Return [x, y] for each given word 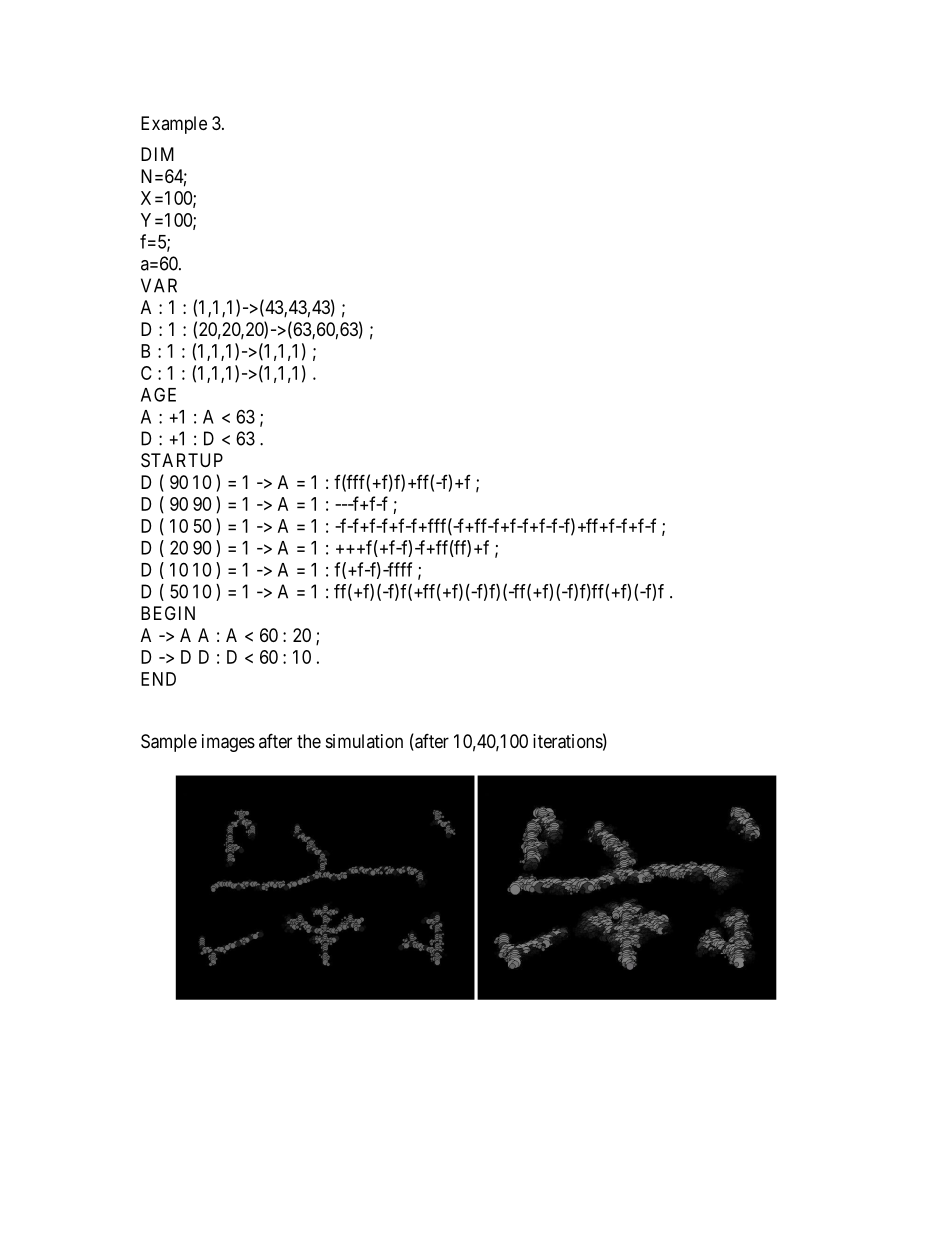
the [309, 741]
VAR [159, 285]
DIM [157, 154]
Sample [169, 743]
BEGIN [168, 613]
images [228, 743]
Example [174, 125]
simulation [364, 741]
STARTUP [182, 460]
